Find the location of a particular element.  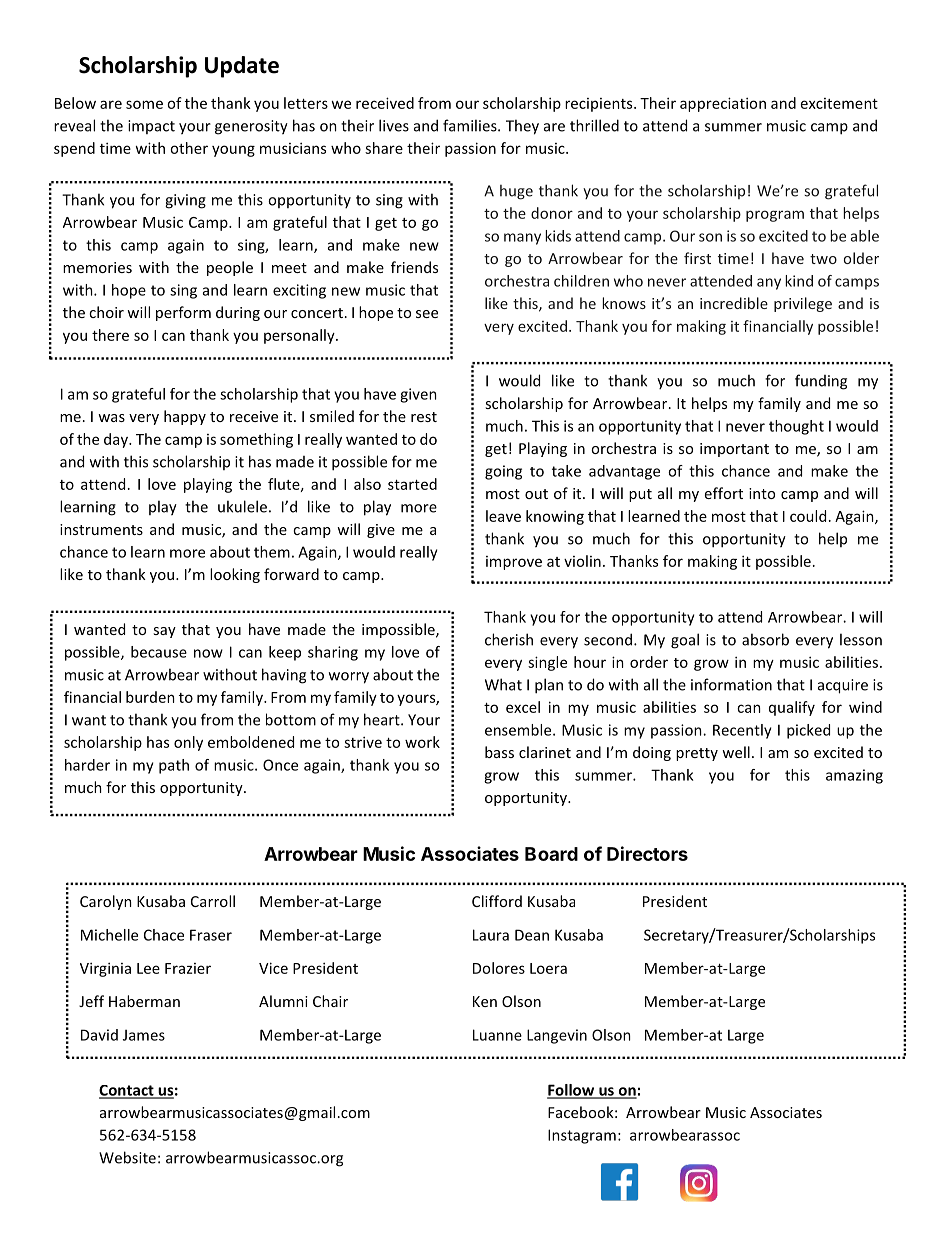

Website is located at coordinates (127, 1157).
